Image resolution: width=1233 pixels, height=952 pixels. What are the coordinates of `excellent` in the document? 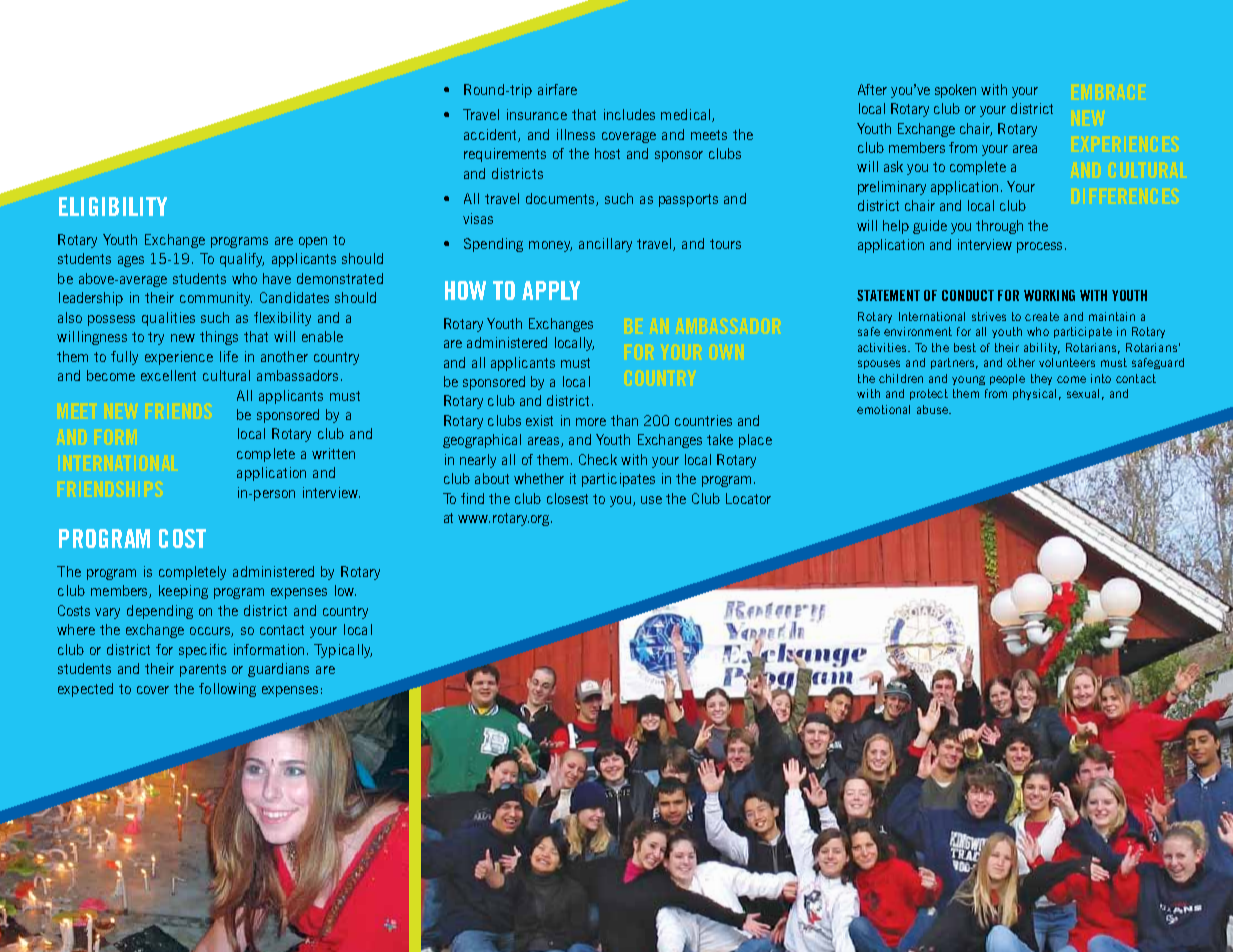 It's located at (168, 375).
